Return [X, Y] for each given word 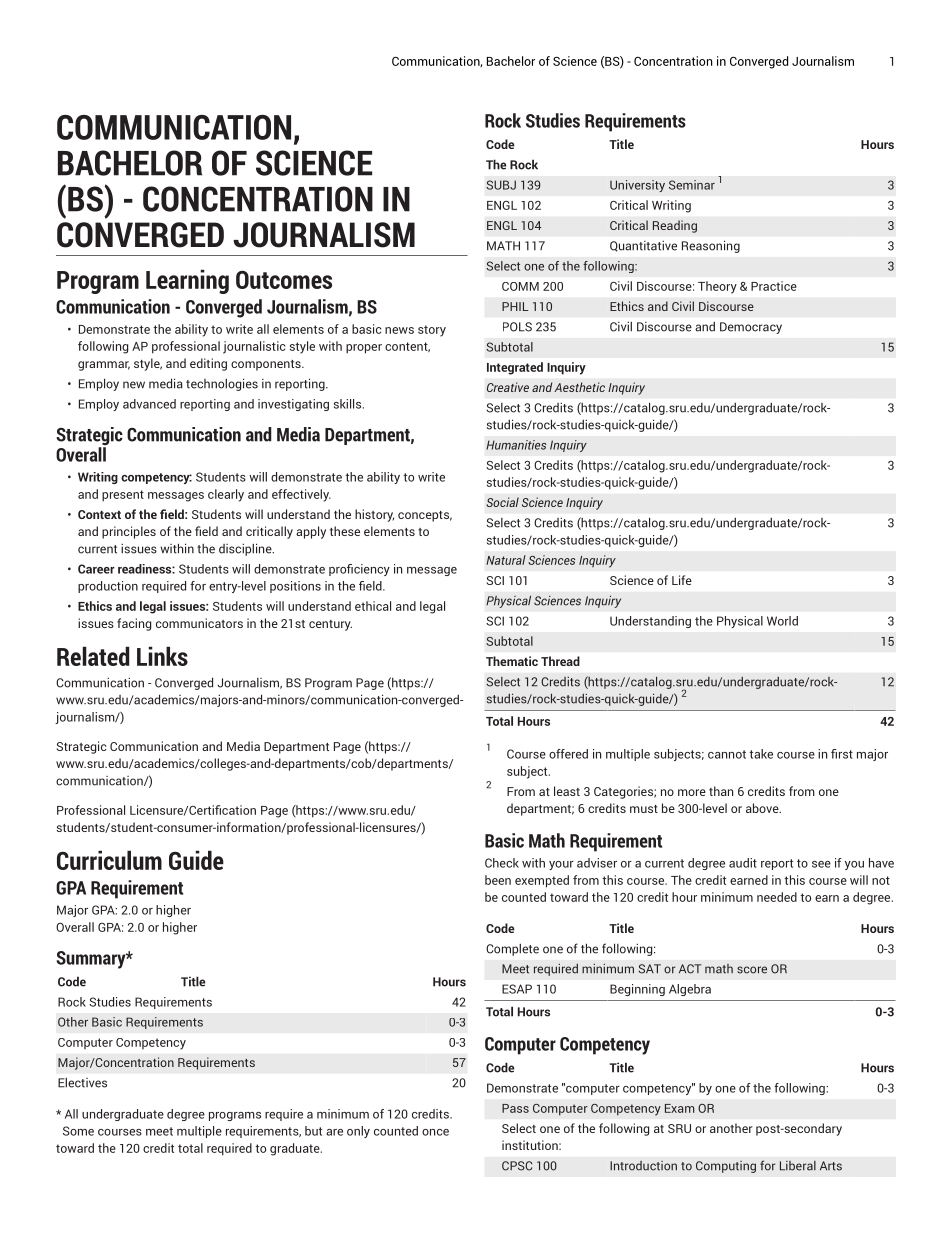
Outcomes [284, 280]
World [782, 621]
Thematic [512, 661]
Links [162, 656]
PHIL [515, 306]
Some [78, 1131]
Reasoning [711, 246]
